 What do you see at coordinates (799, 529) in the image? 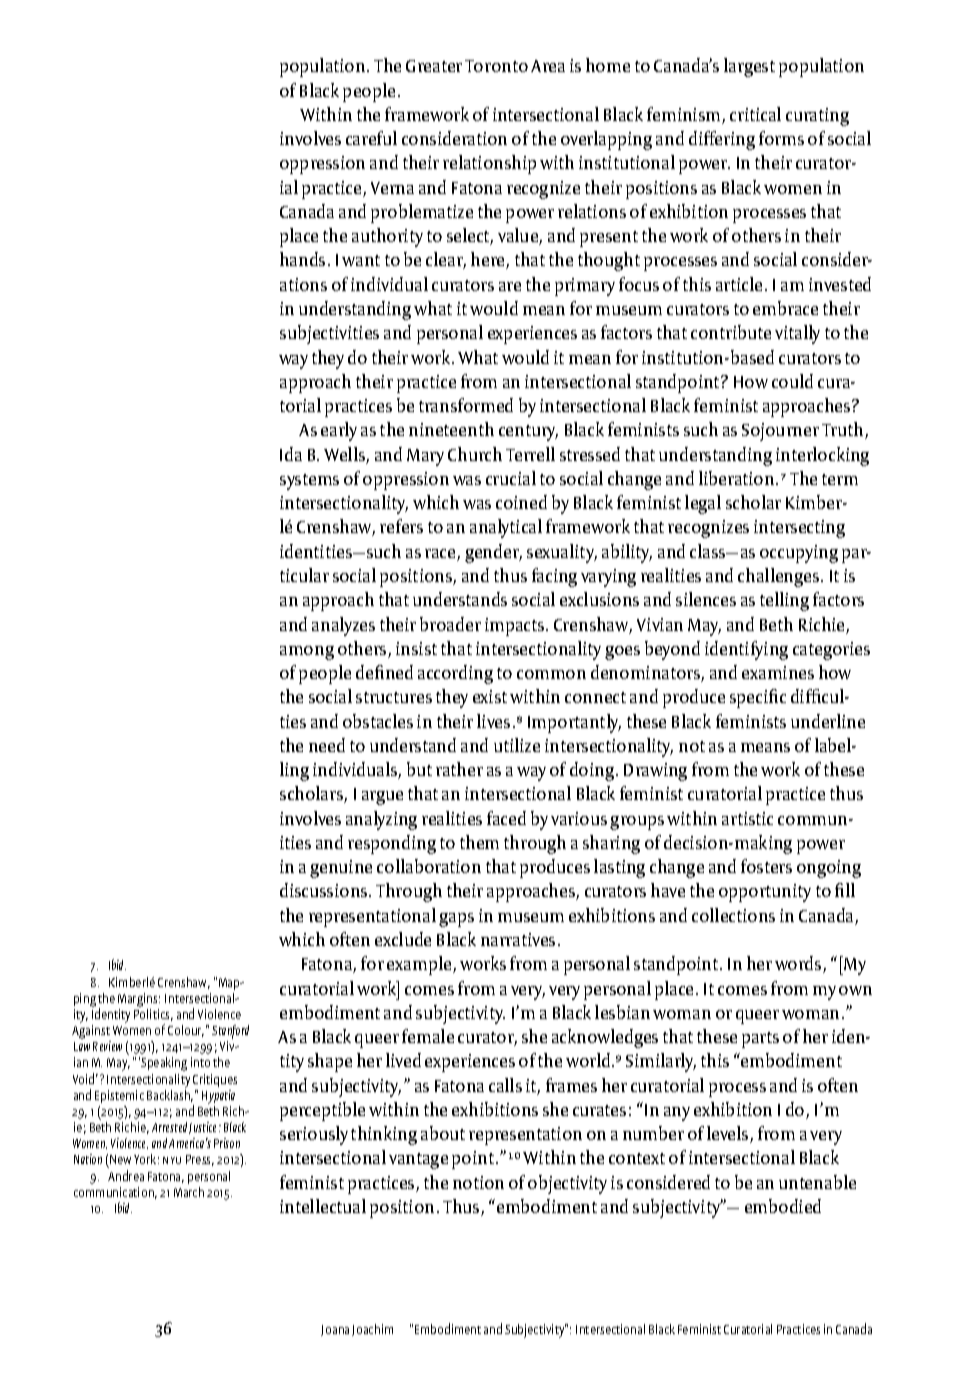
I see `intersecting` at bounding box center [799, 529].
